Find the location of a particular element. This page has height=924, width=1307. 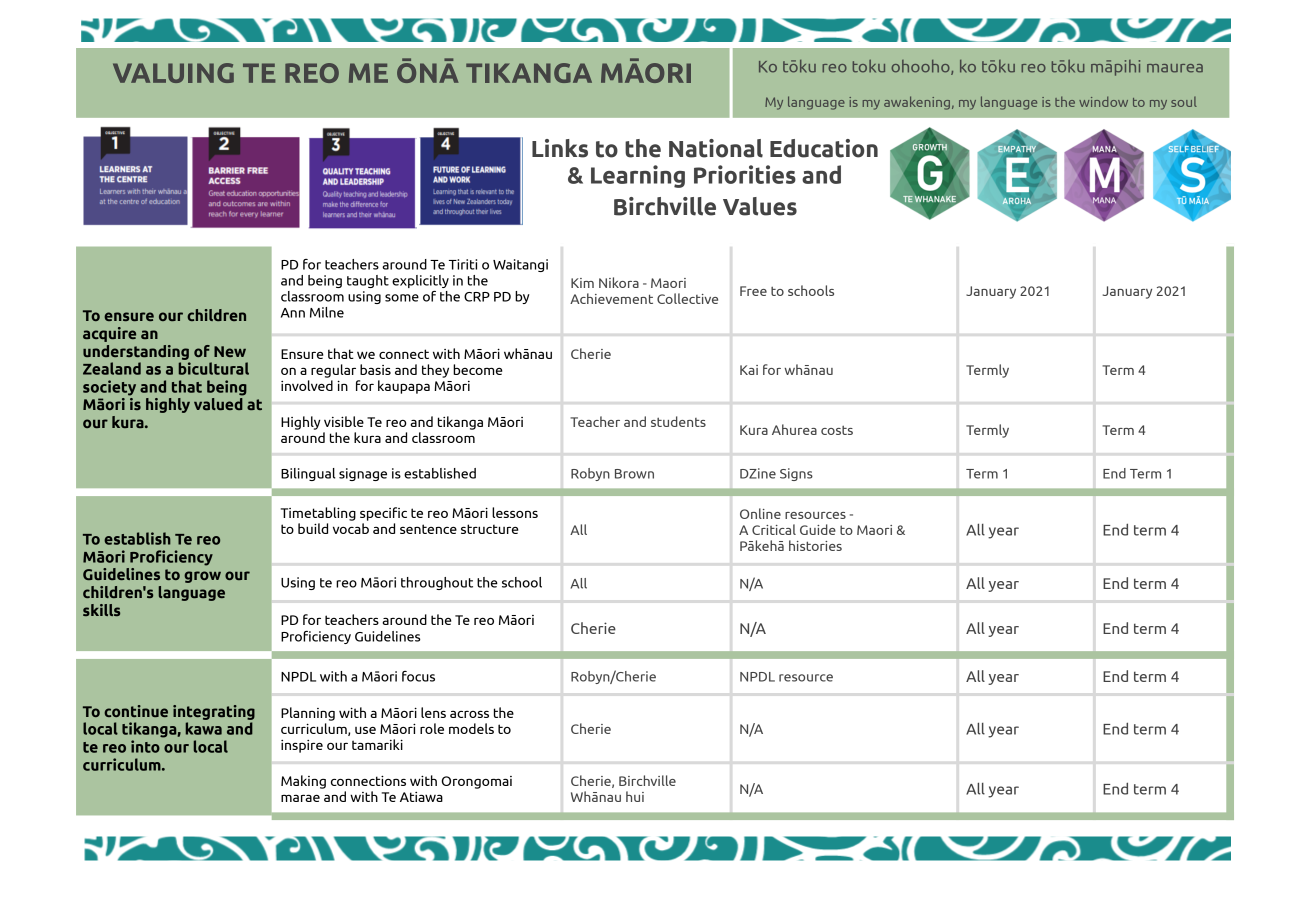

window is located at coordinates (1103, 101).
